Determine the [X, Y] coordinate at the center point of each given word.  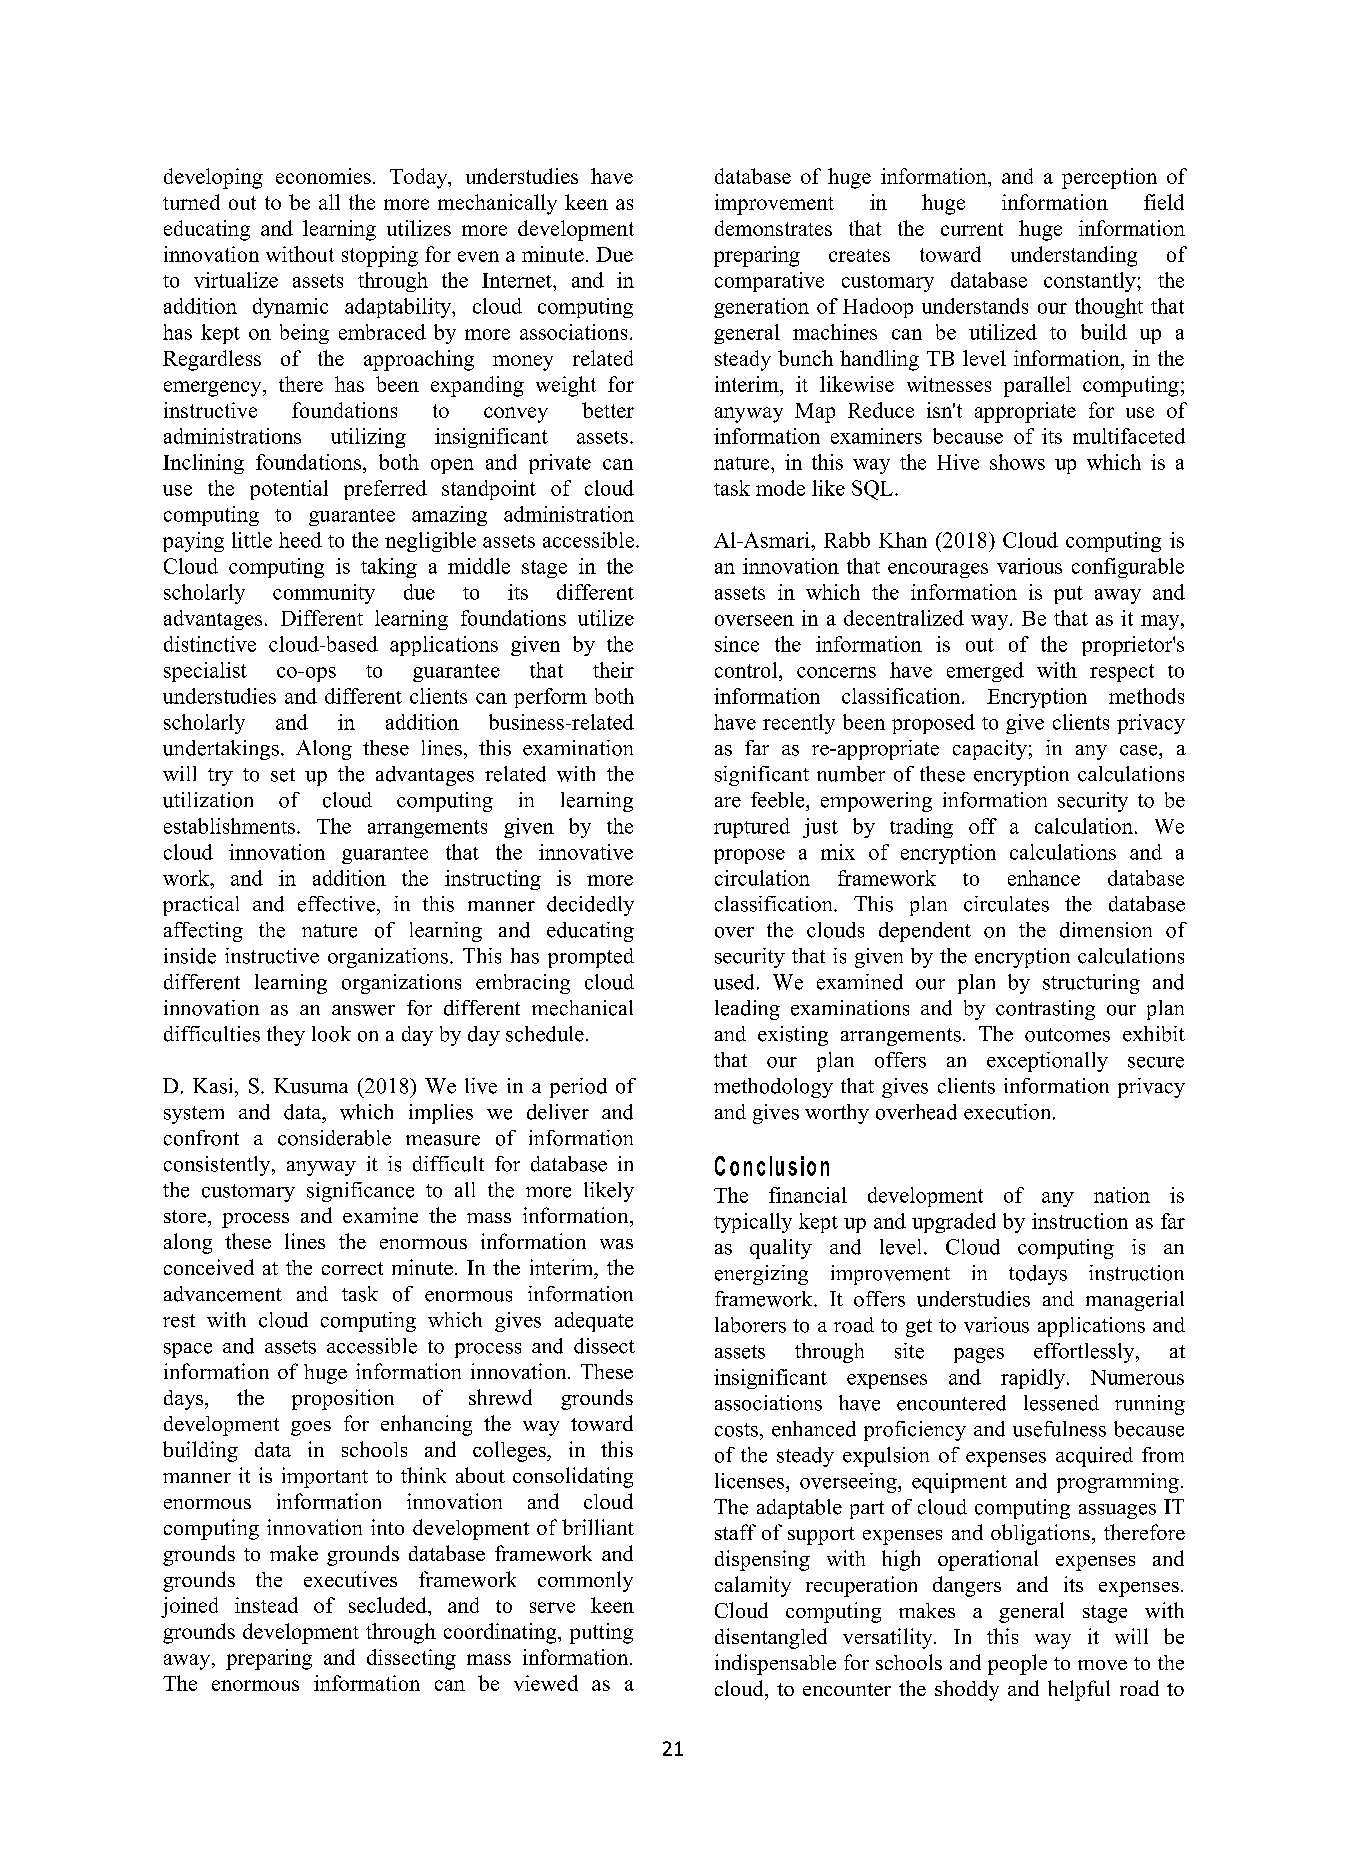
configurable [1128, 568]
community [324, 594]
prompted [591, 958]
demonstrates [773, 228]
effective [336, 904]
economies [323, 176]
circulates [1006, 904]
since [737, 644]
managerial [1135, 1301]
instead [266, 1605]
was [616, 1244]
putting [601, 1633]
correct [352, 1268]
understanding [1074, 256]
